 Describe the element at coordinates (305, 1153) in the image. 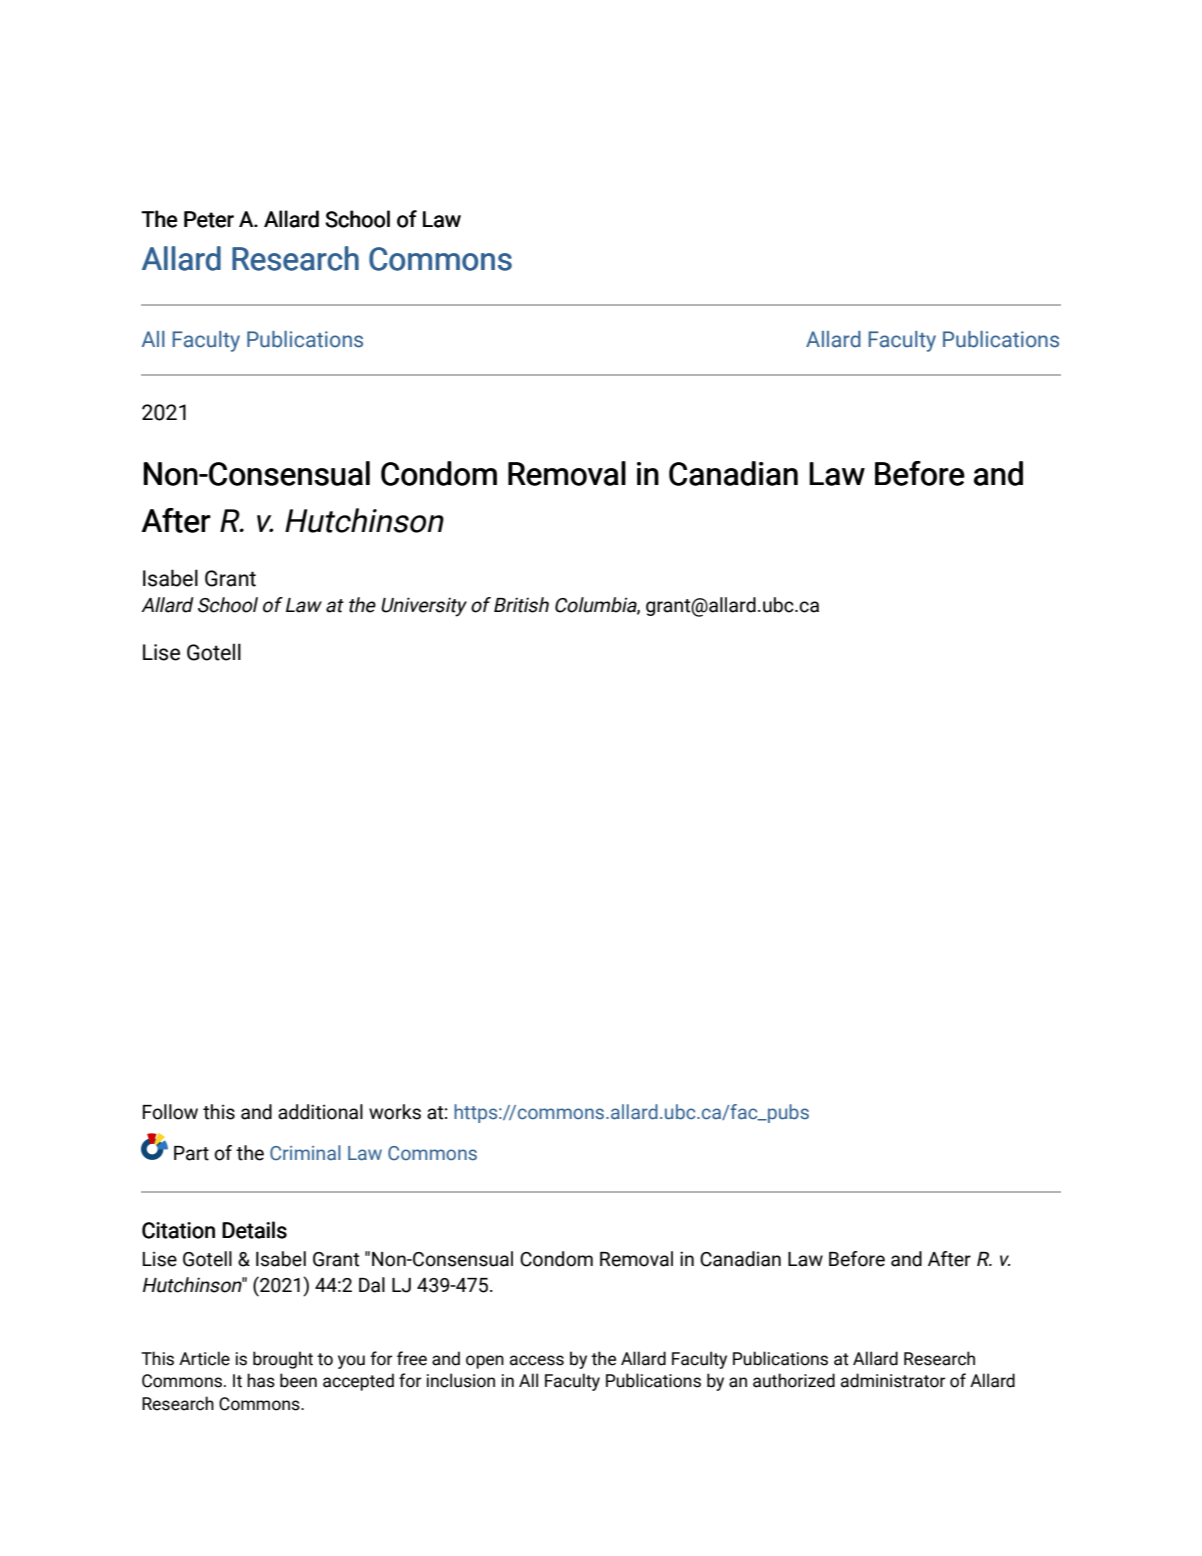

I see `Criminal` at that location.
